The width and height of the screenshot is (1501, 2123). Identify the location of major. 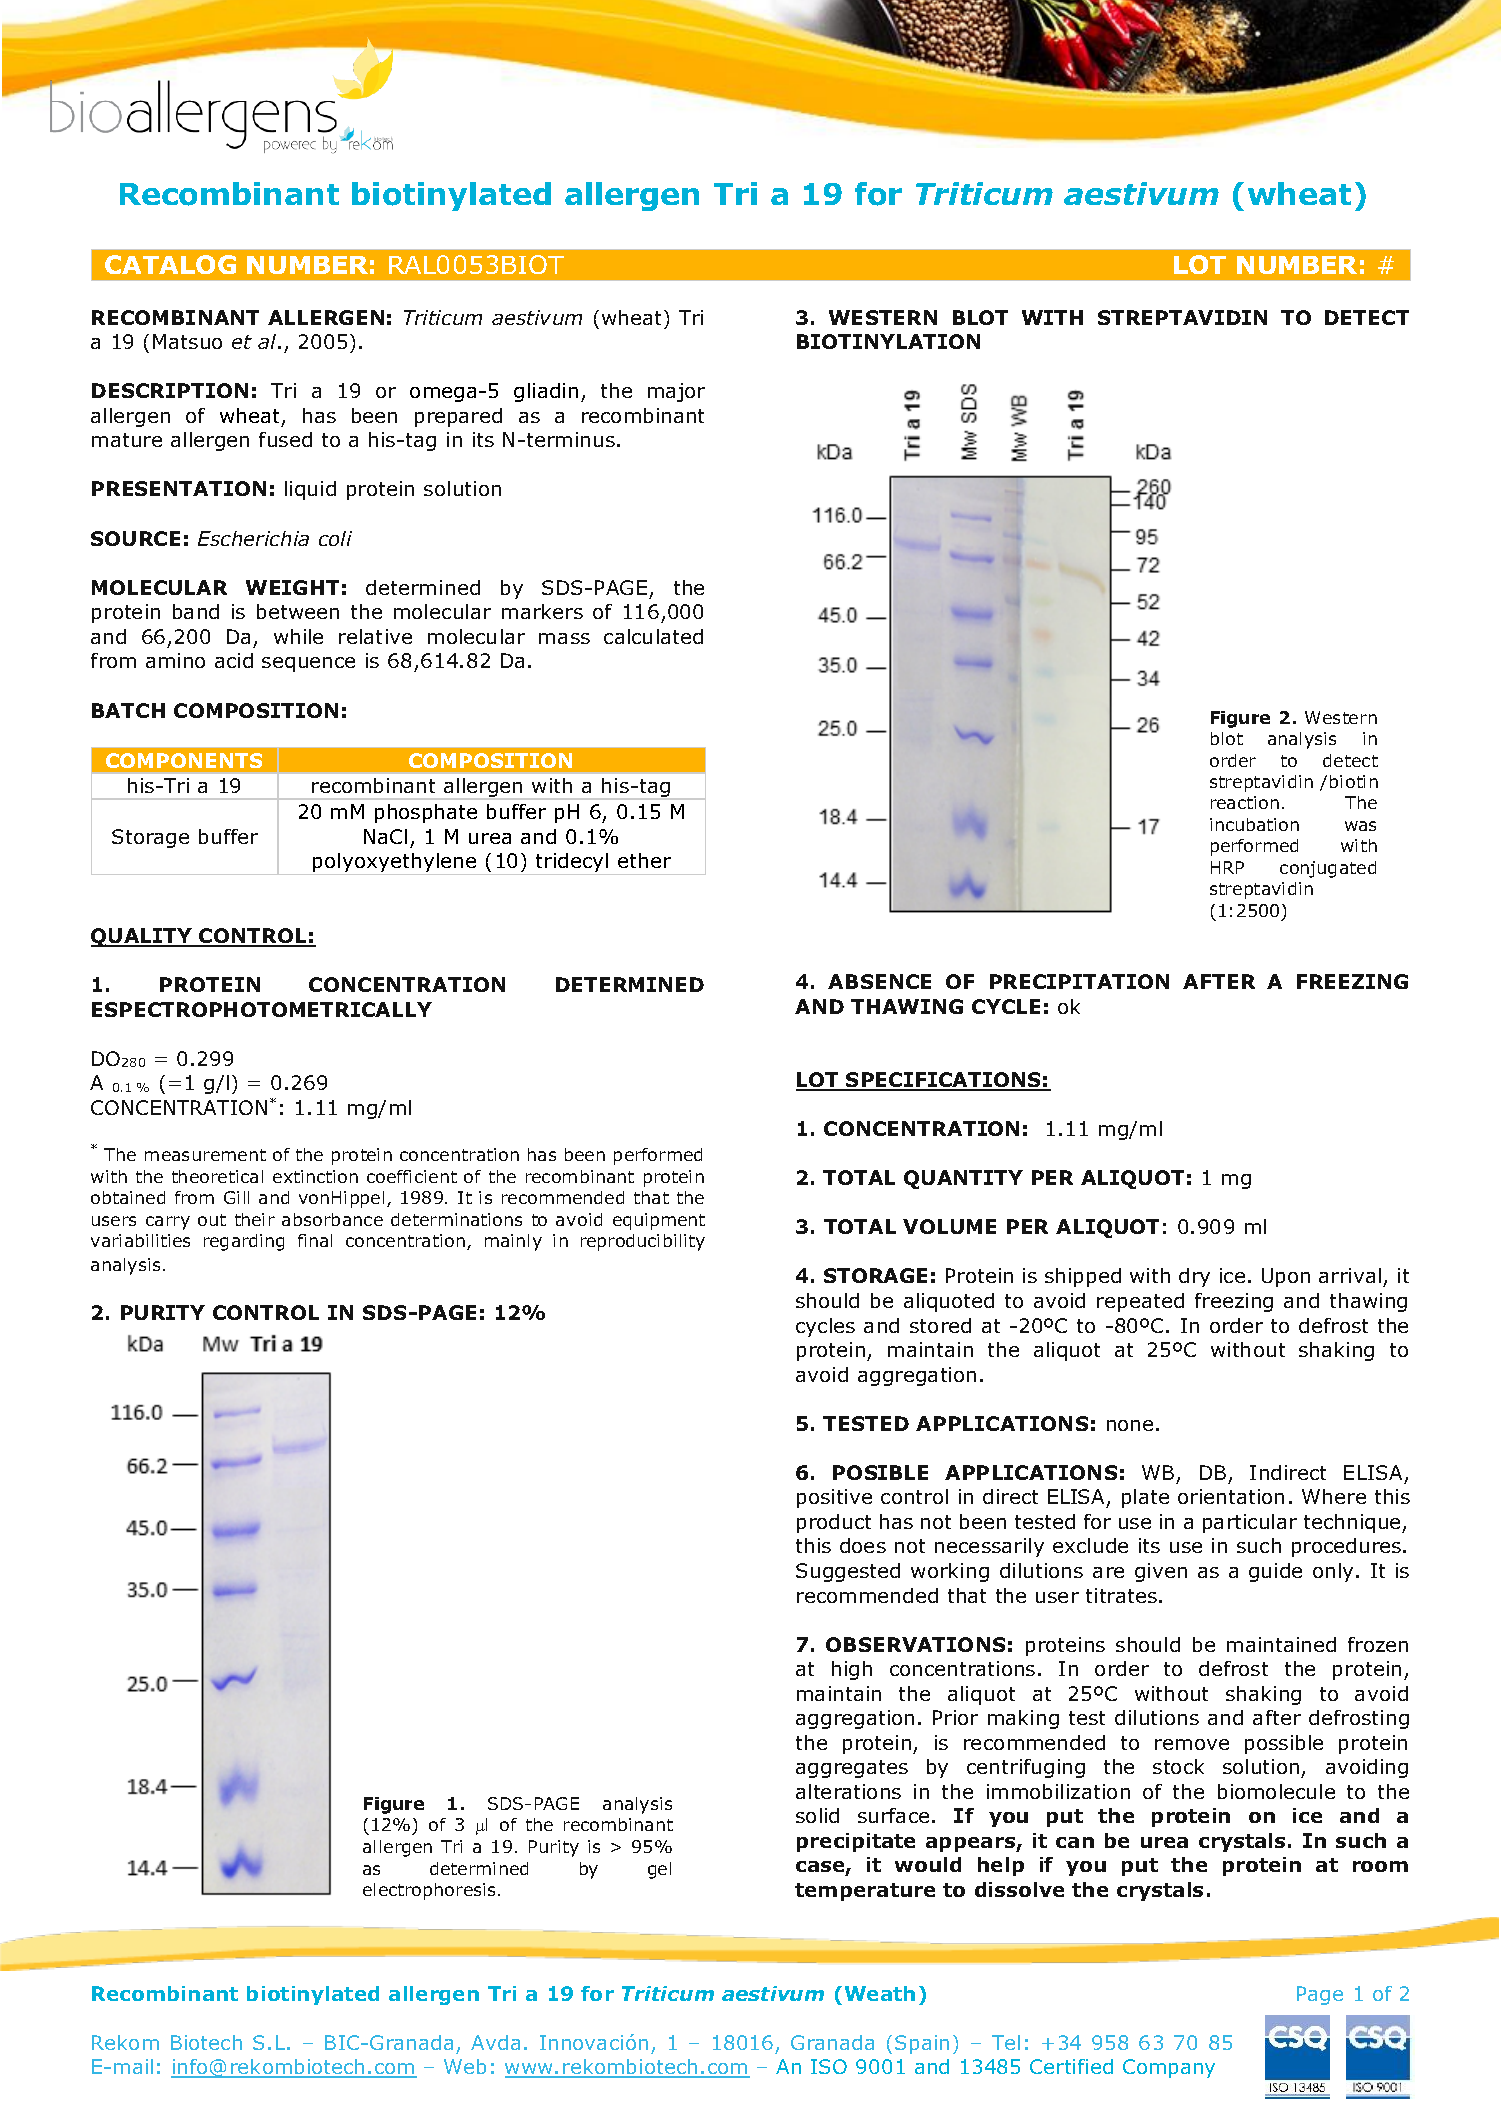
(676, 392).
